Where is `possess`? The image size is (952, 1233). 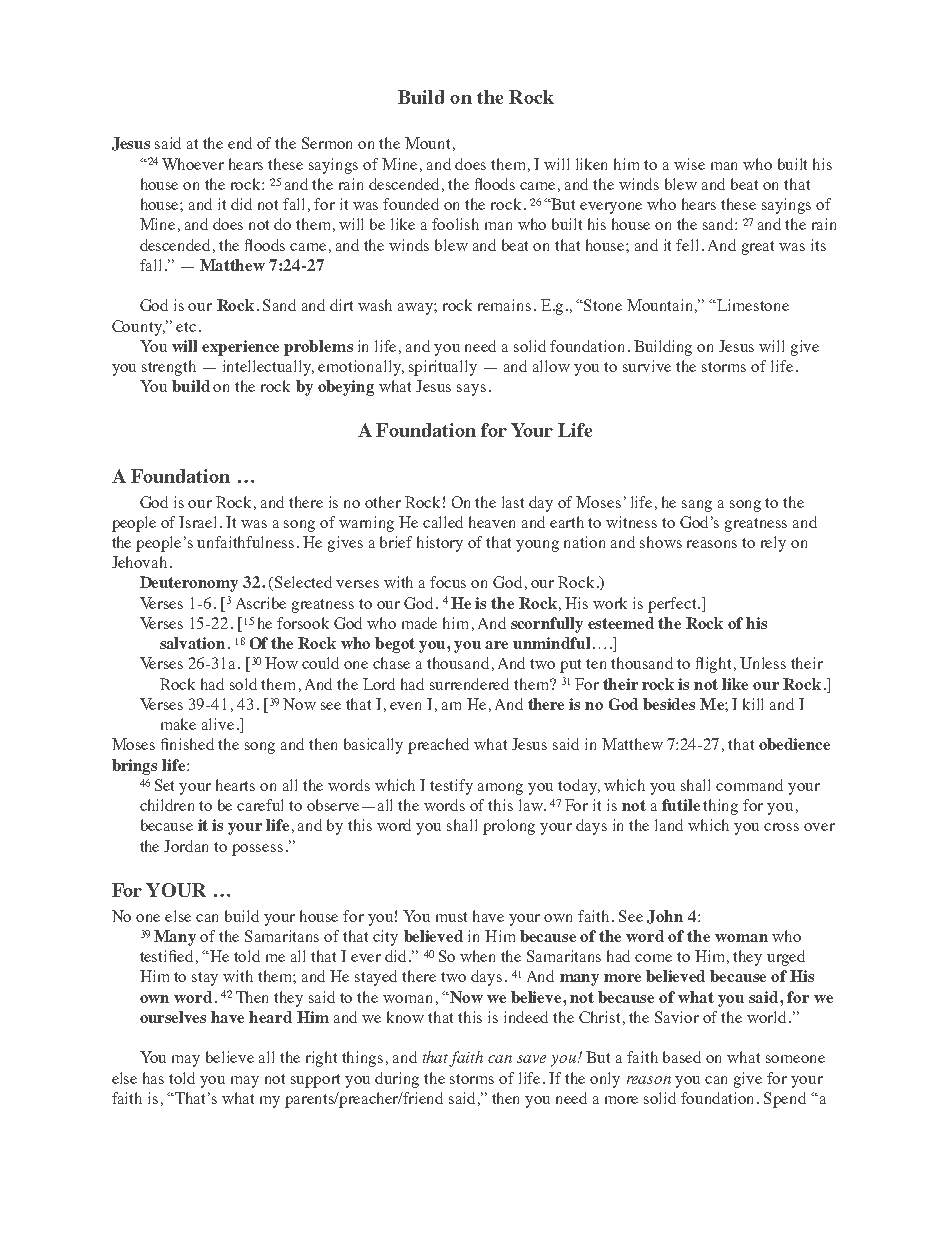 possess is located at coordinates (257, 850).
